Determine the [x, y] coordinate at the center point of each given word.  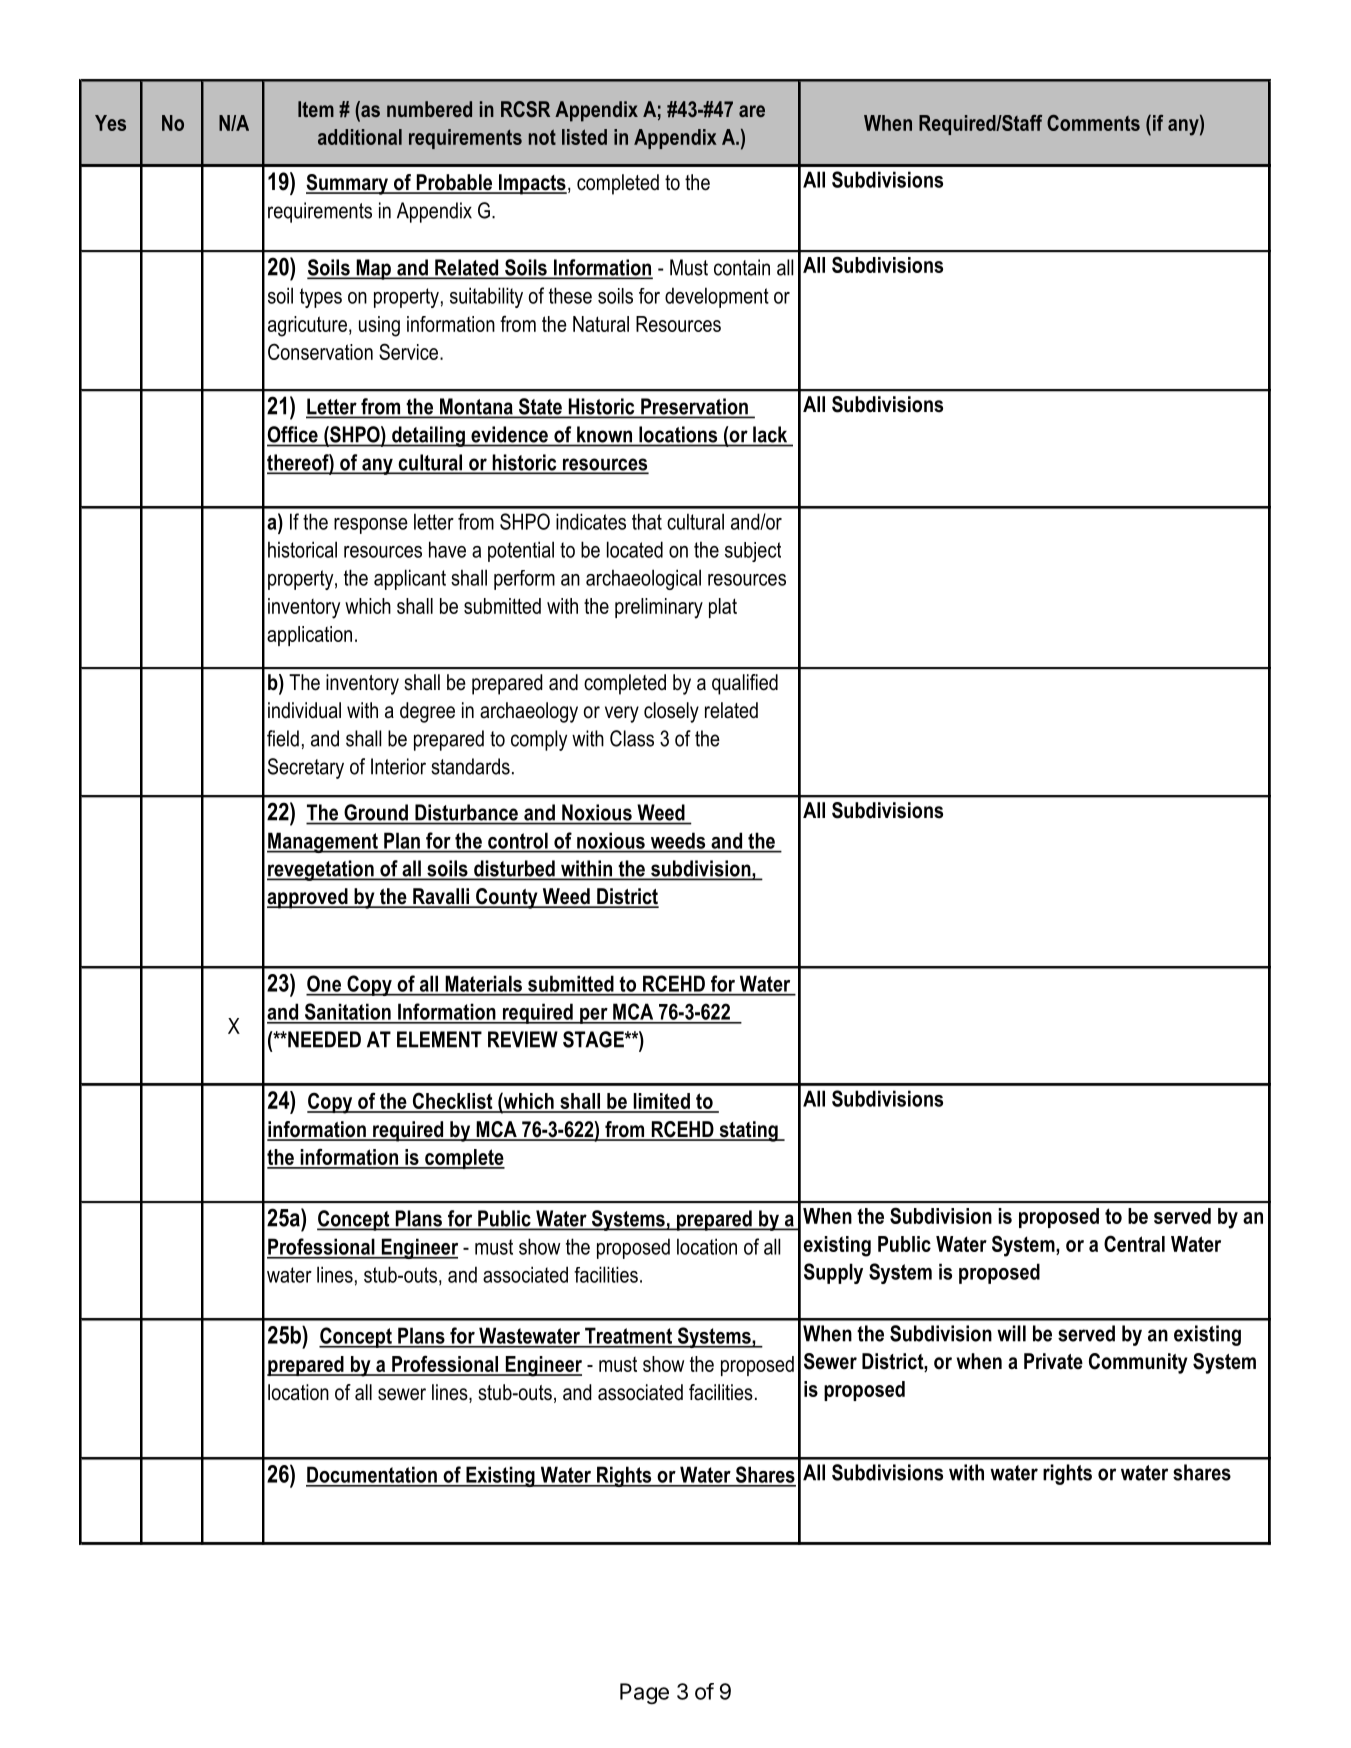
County [507, 898]
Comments [1093, 123]
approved [308, 898]
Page [644, 1694]
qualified [745, 684]
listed [584, 137]
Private [1053, 1361]
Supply [833, 1273]
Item [316, 109]
